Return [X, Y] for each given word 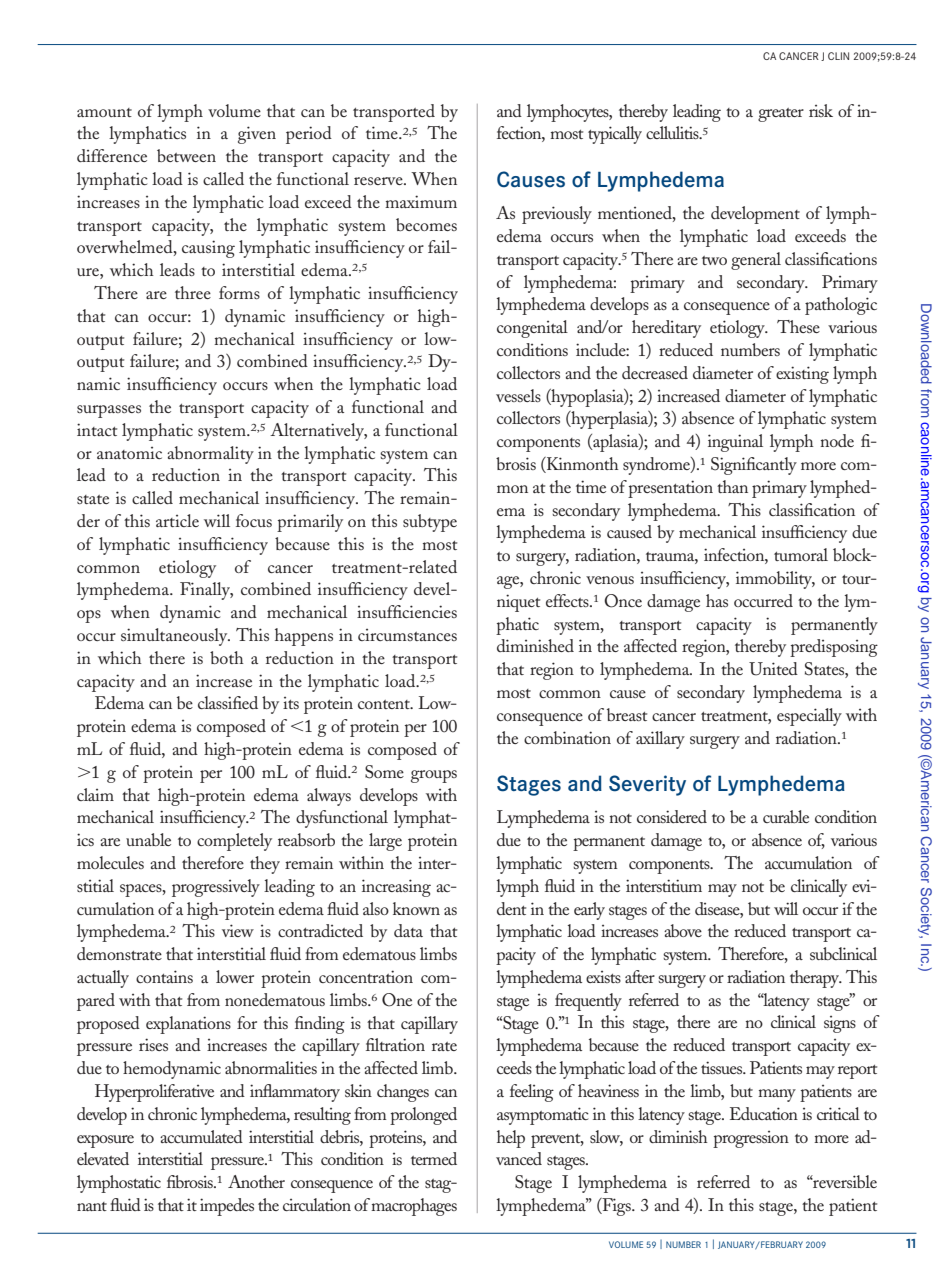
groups [434, 776]
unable [148, 839]
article [177, 520]
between [186, 155]
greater [781, 115]
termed [434, 1158]
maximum [421, 201]
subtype [430, 523]
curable [786, 816]
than [732, 486]
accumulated [201, 1136]
